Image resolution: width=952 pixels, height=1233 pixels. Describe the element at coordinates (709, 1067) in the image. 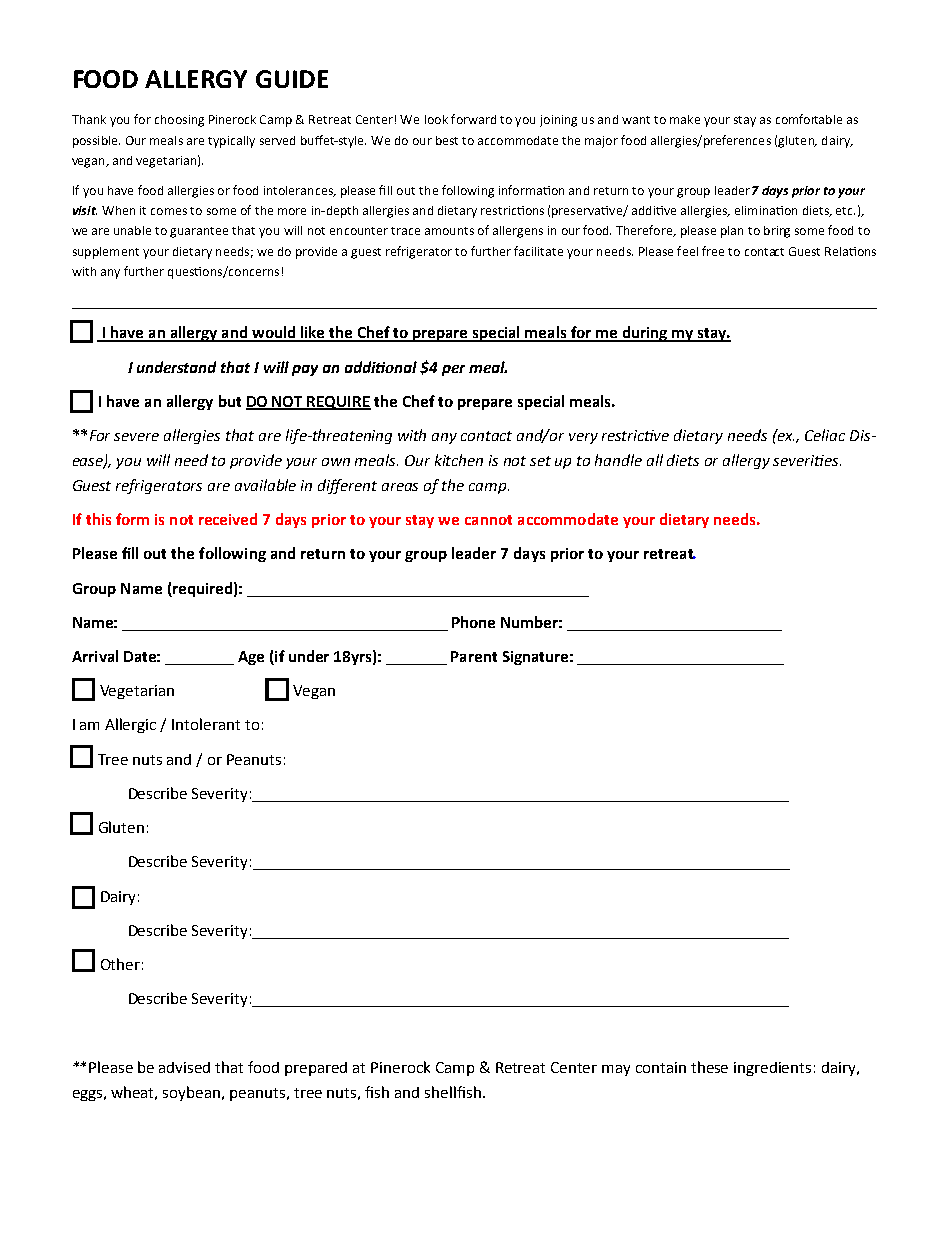

I see `these` at that location.
